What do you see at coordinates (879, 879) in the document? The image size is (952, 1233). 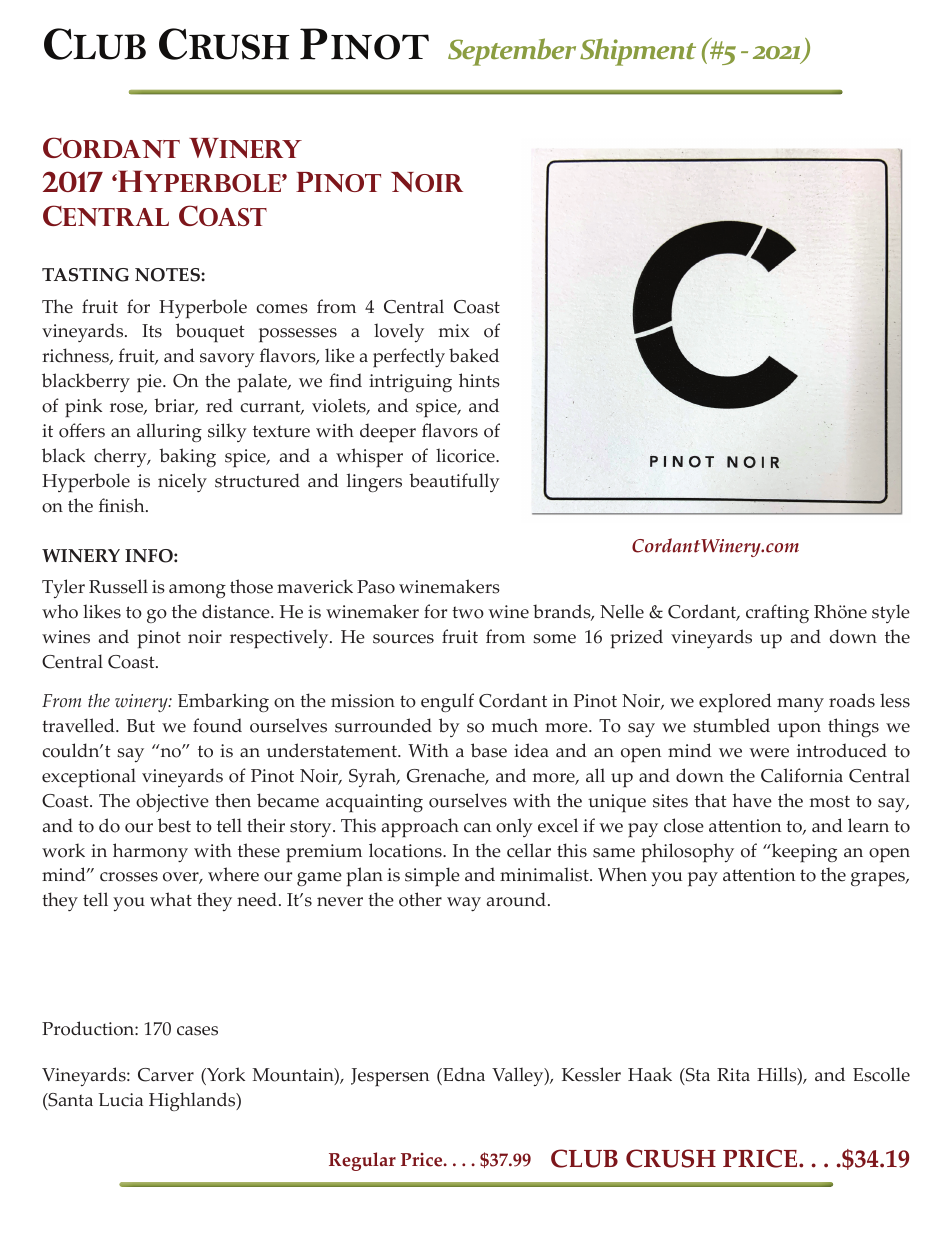 I see `grapes` at bounding box center [879, 879].
